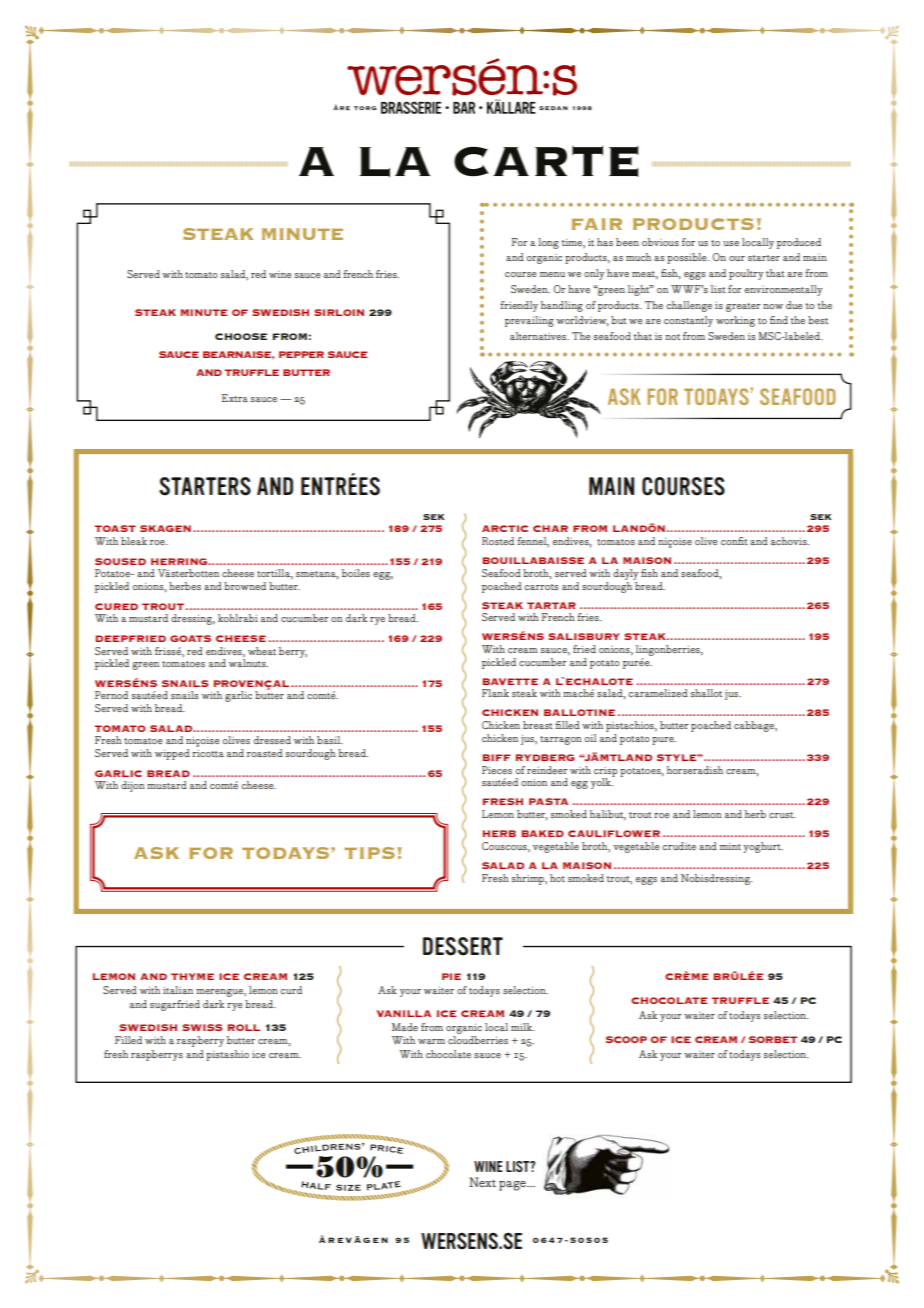 The height and width of the screenshot is (1308, 924). Describe the element at coordinates (773, 1039) in the screenshot. I see `SORBET` at that location.
